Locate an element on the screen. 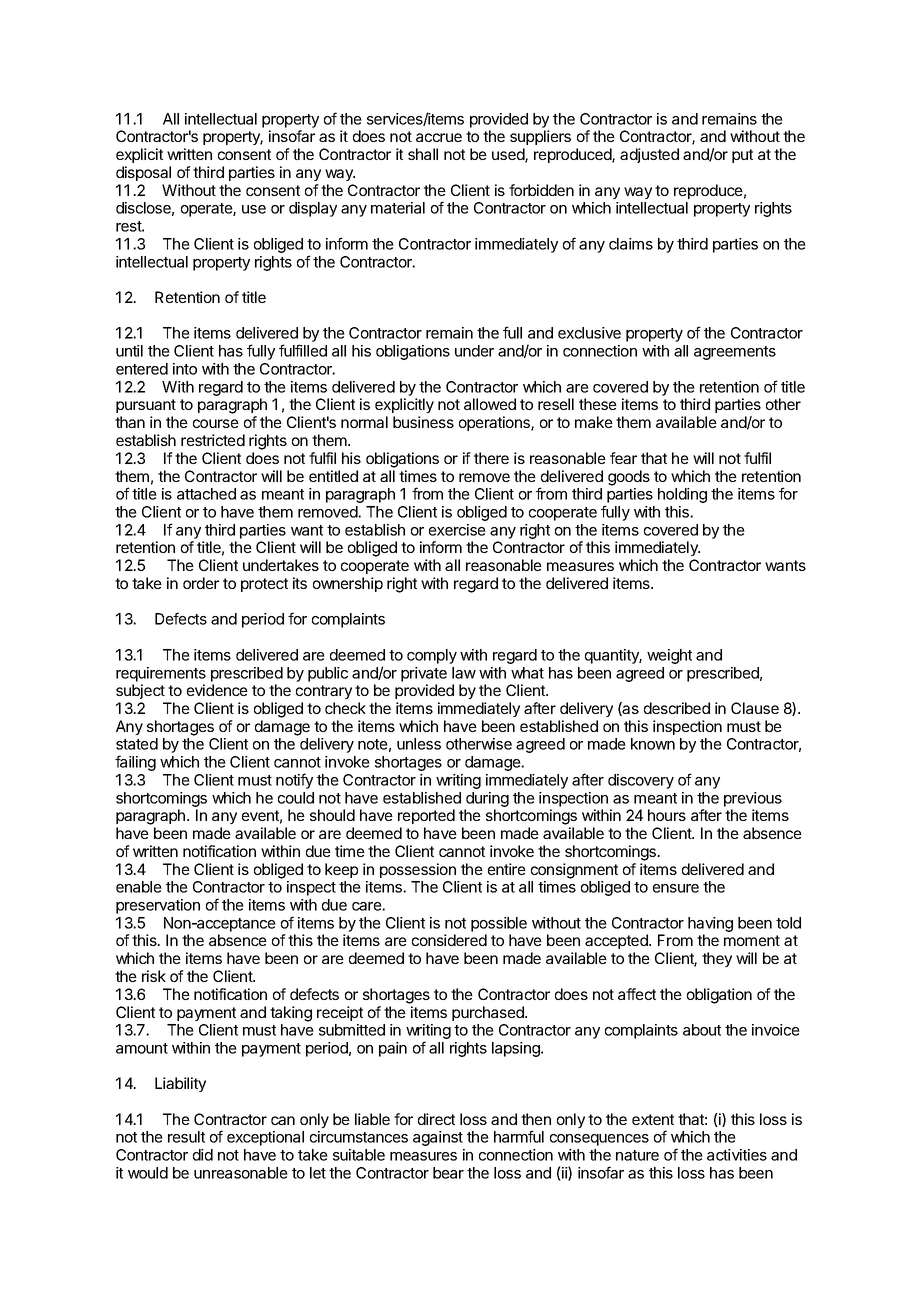 The height and width of the screenshot is (1308, 924). allowed is located at coordinates (490, 404).
